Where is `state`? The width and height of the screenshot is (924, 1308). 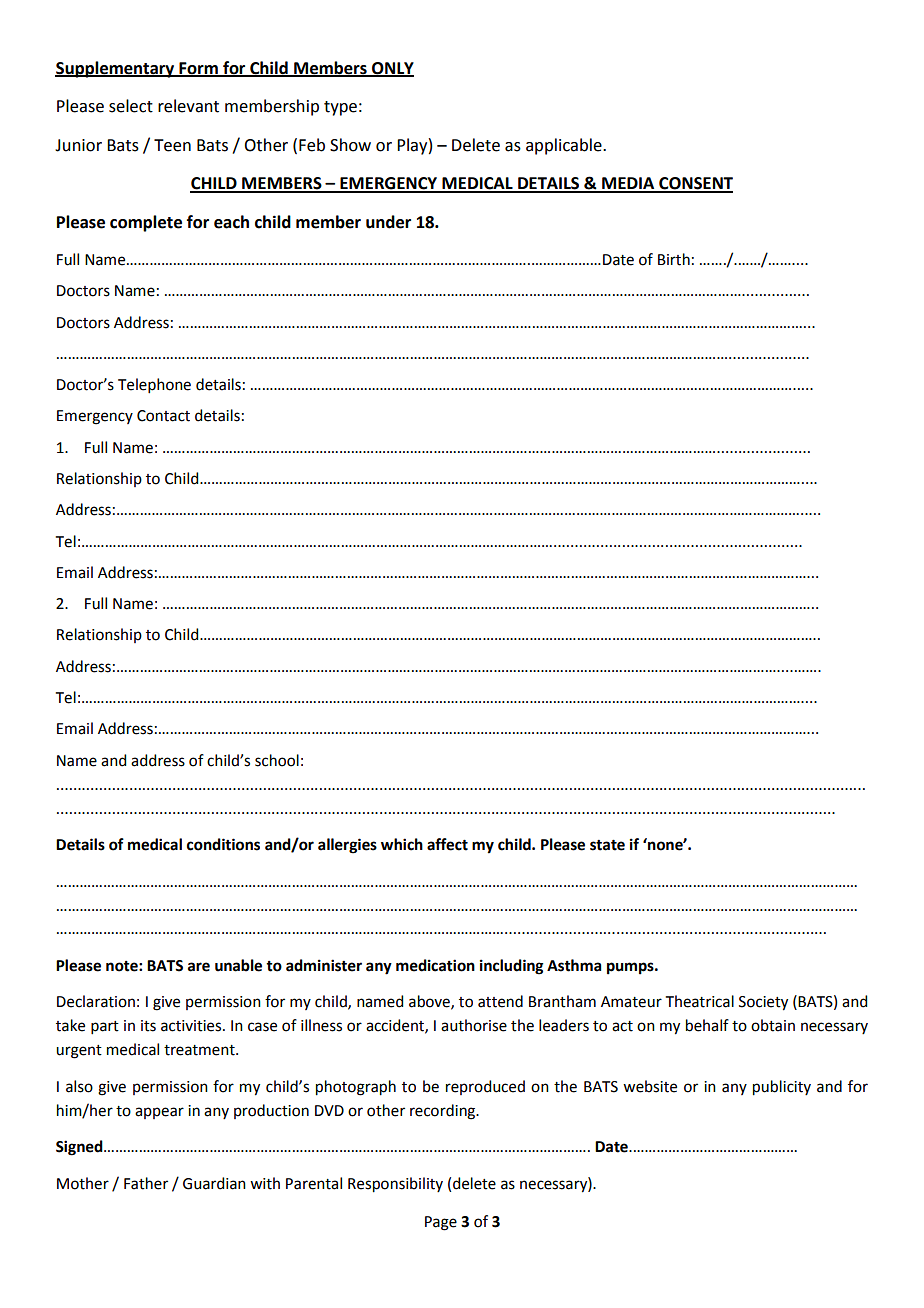 state is located at coordinates (607, 845).
